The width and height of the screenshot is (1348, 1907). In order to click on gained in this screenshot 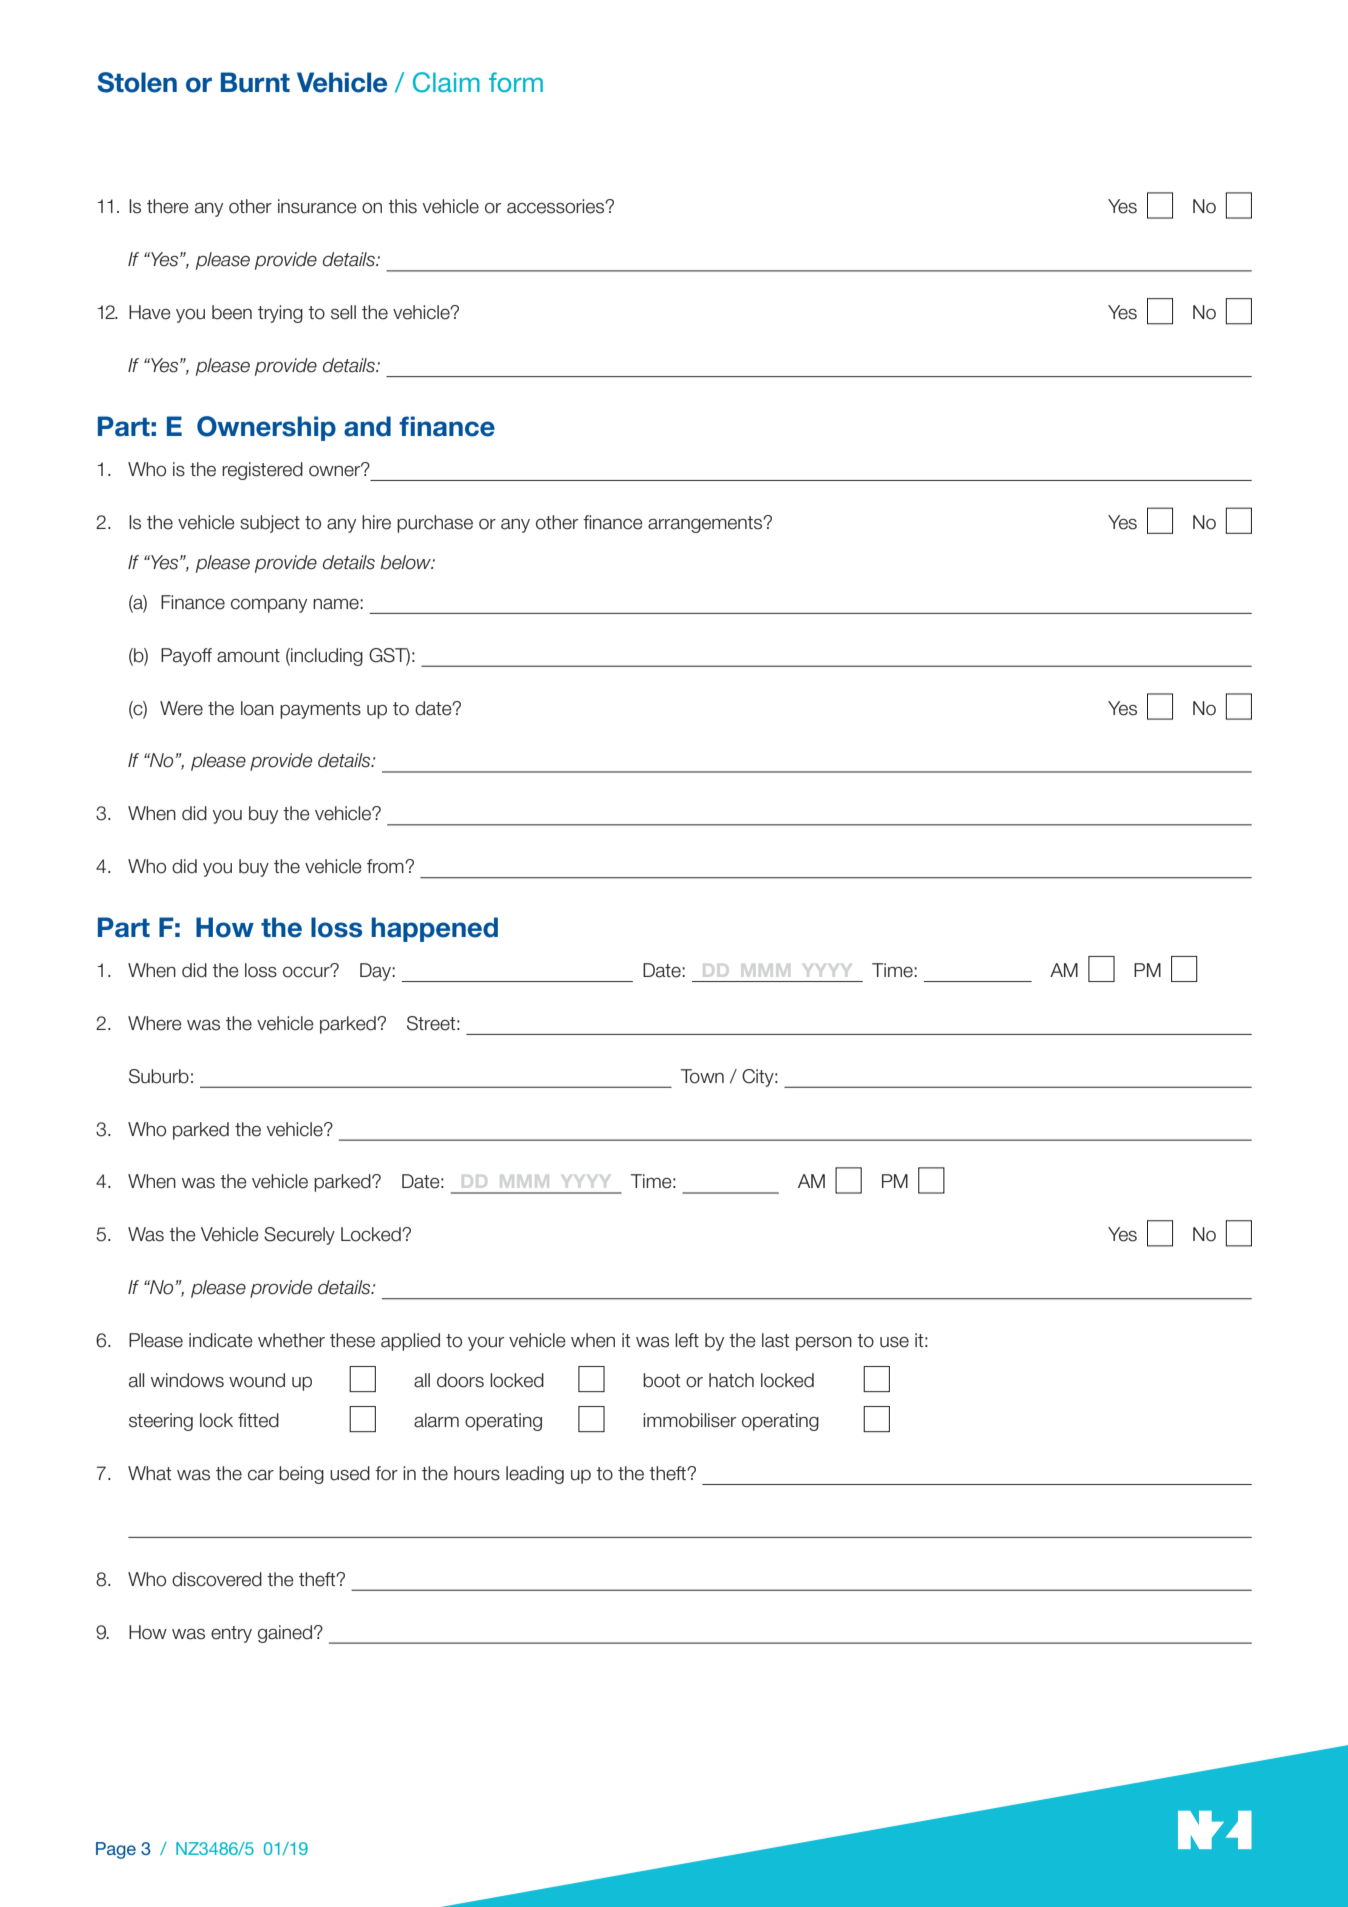, I will do `click(285, 1634)`.
